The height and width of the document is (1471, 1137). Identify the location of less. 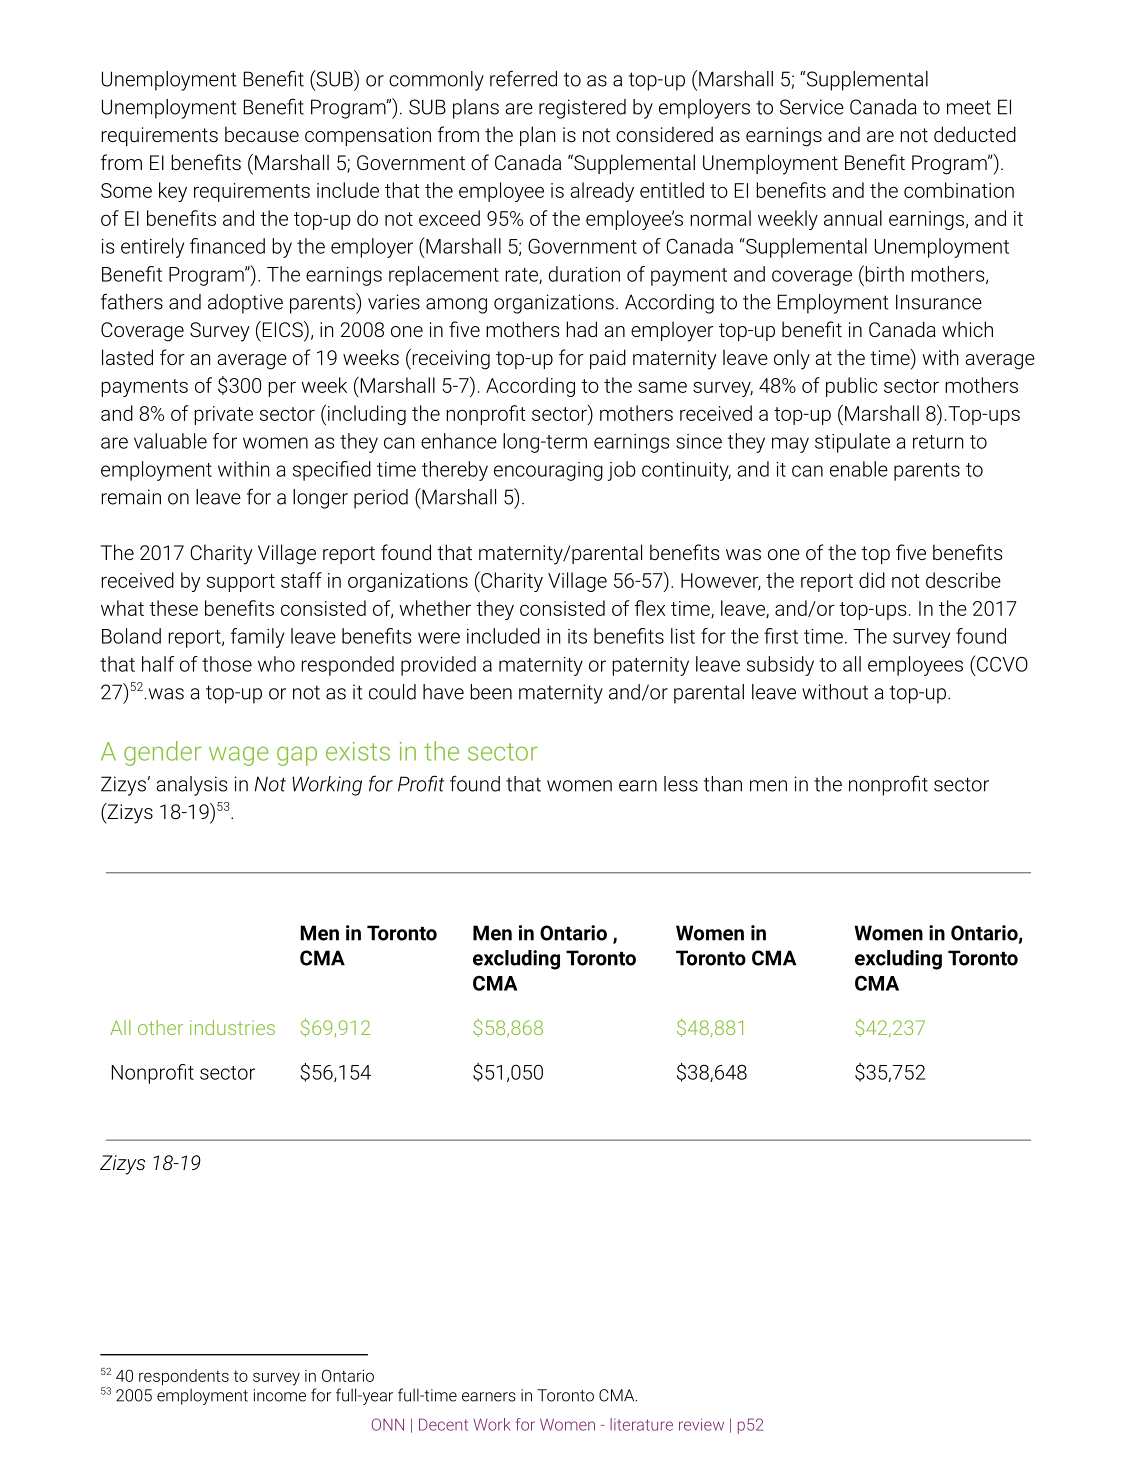
(681, 784).
